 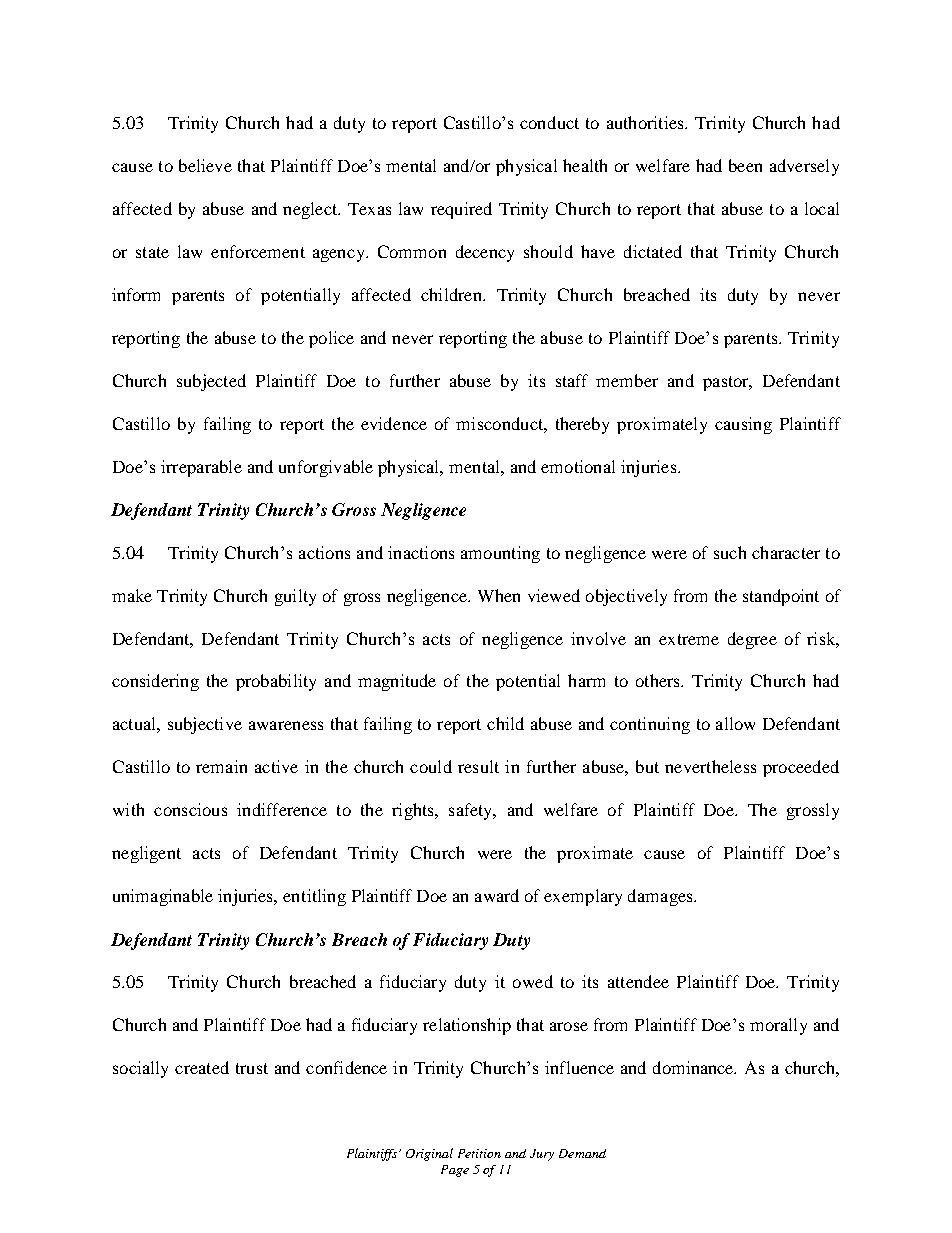 What do you see at coordinates (694, 1067) in the page?
I see `dominance` at bounding box center [694, 1067].
